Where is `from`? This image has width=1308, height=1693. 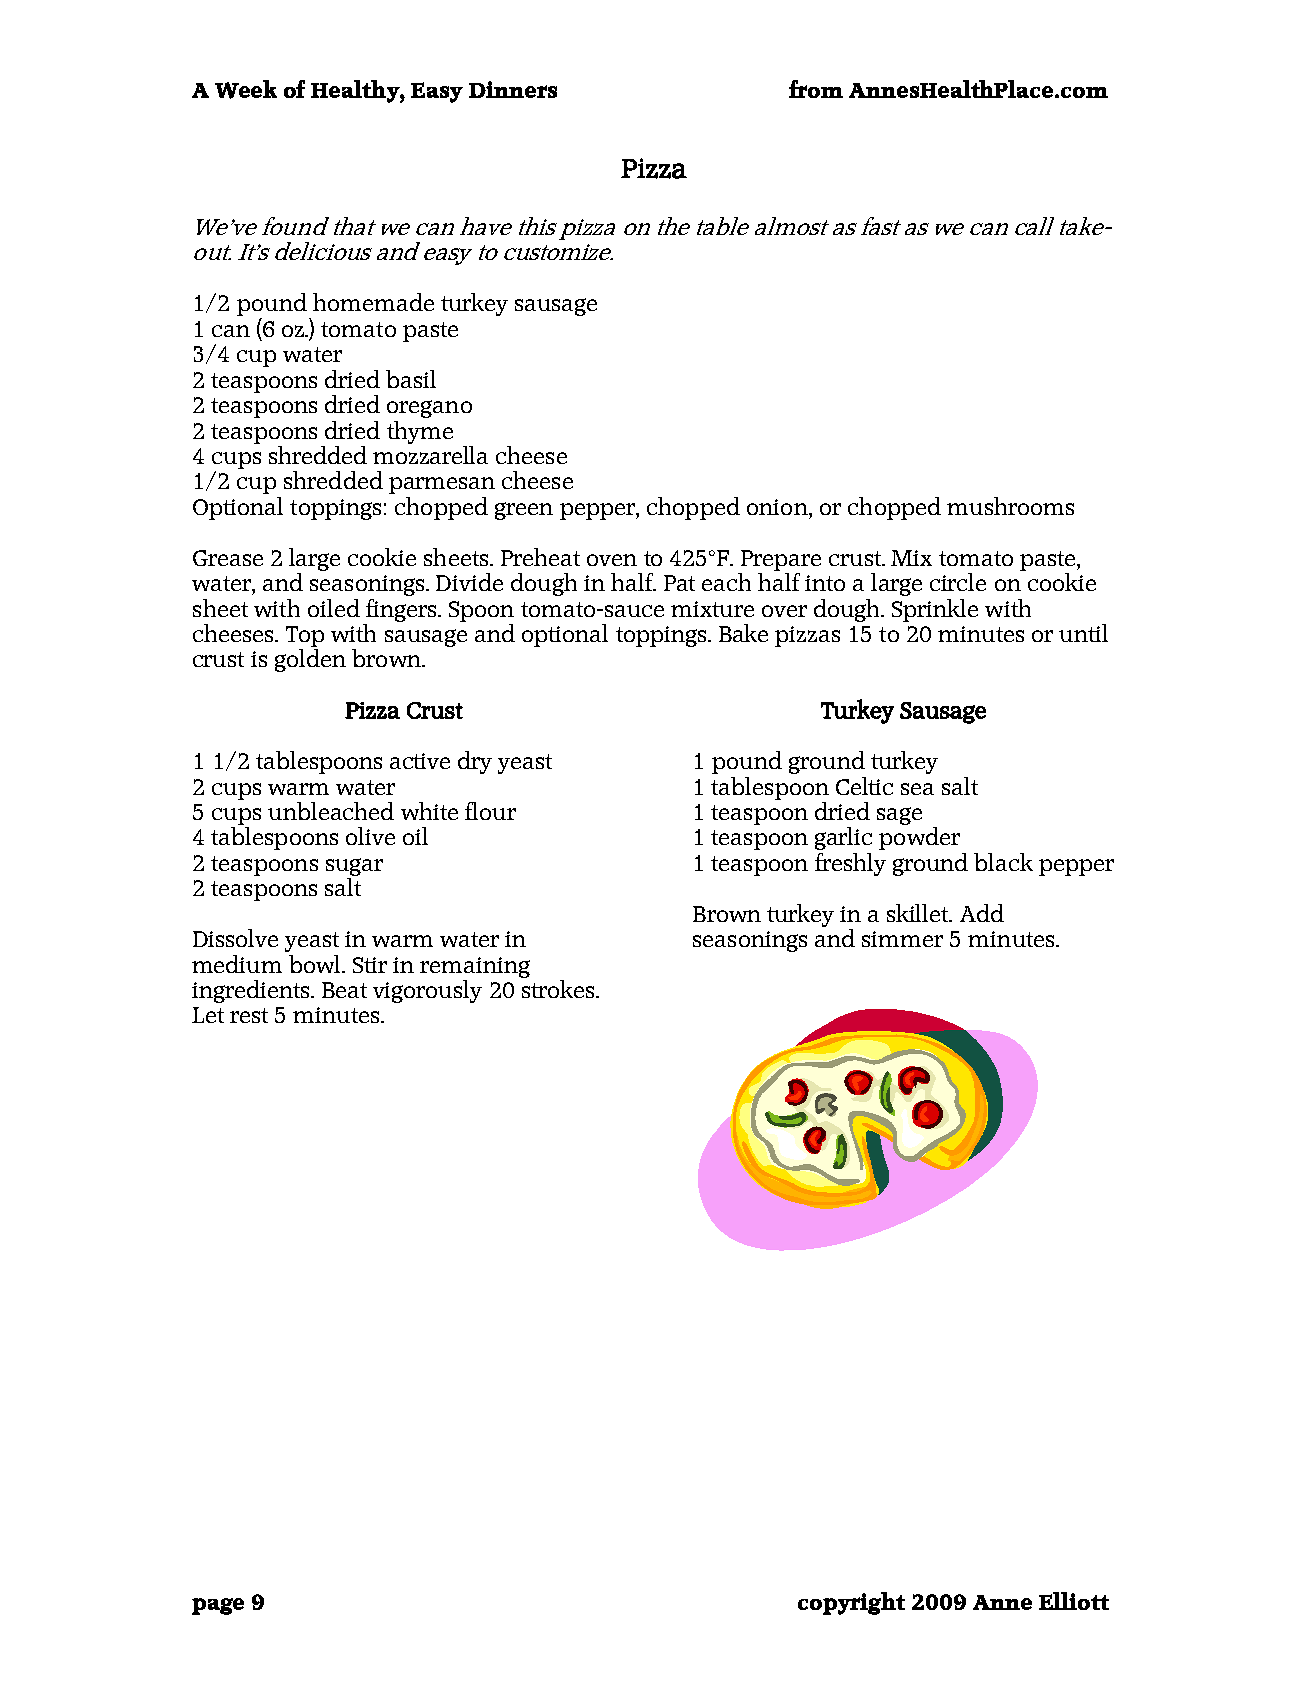
from is located at coordinates (816, 89).
